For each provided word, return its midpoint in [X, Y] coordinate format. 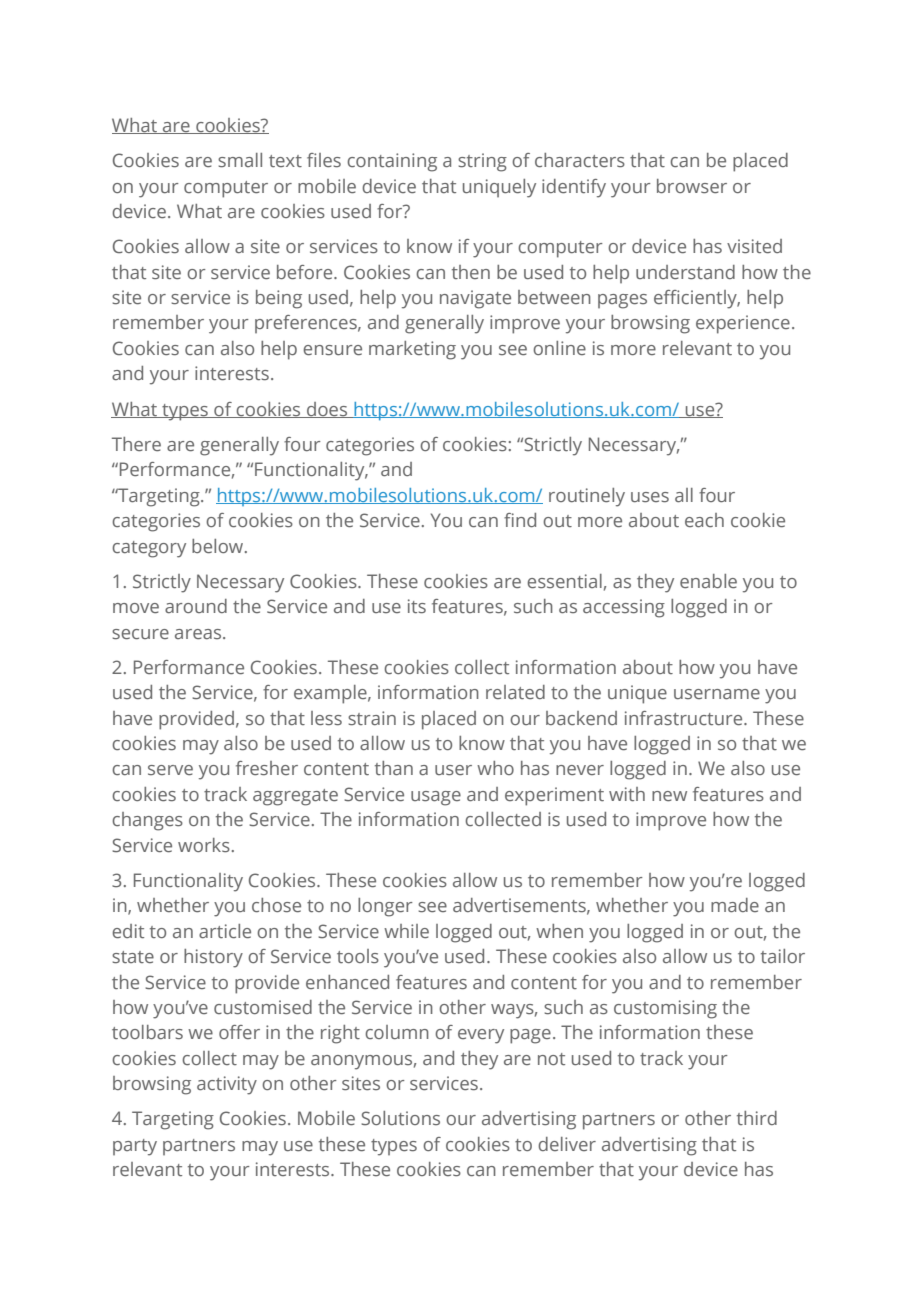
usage [436, 798]
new [669, 796]
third [757, 1118]
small [240, 160]
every [481, 1036]
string [482, 162]
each [704, 520]
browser [692, 186]
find [520, 520]
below [219, 546]
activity [227, 1085]
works [204, 845]
